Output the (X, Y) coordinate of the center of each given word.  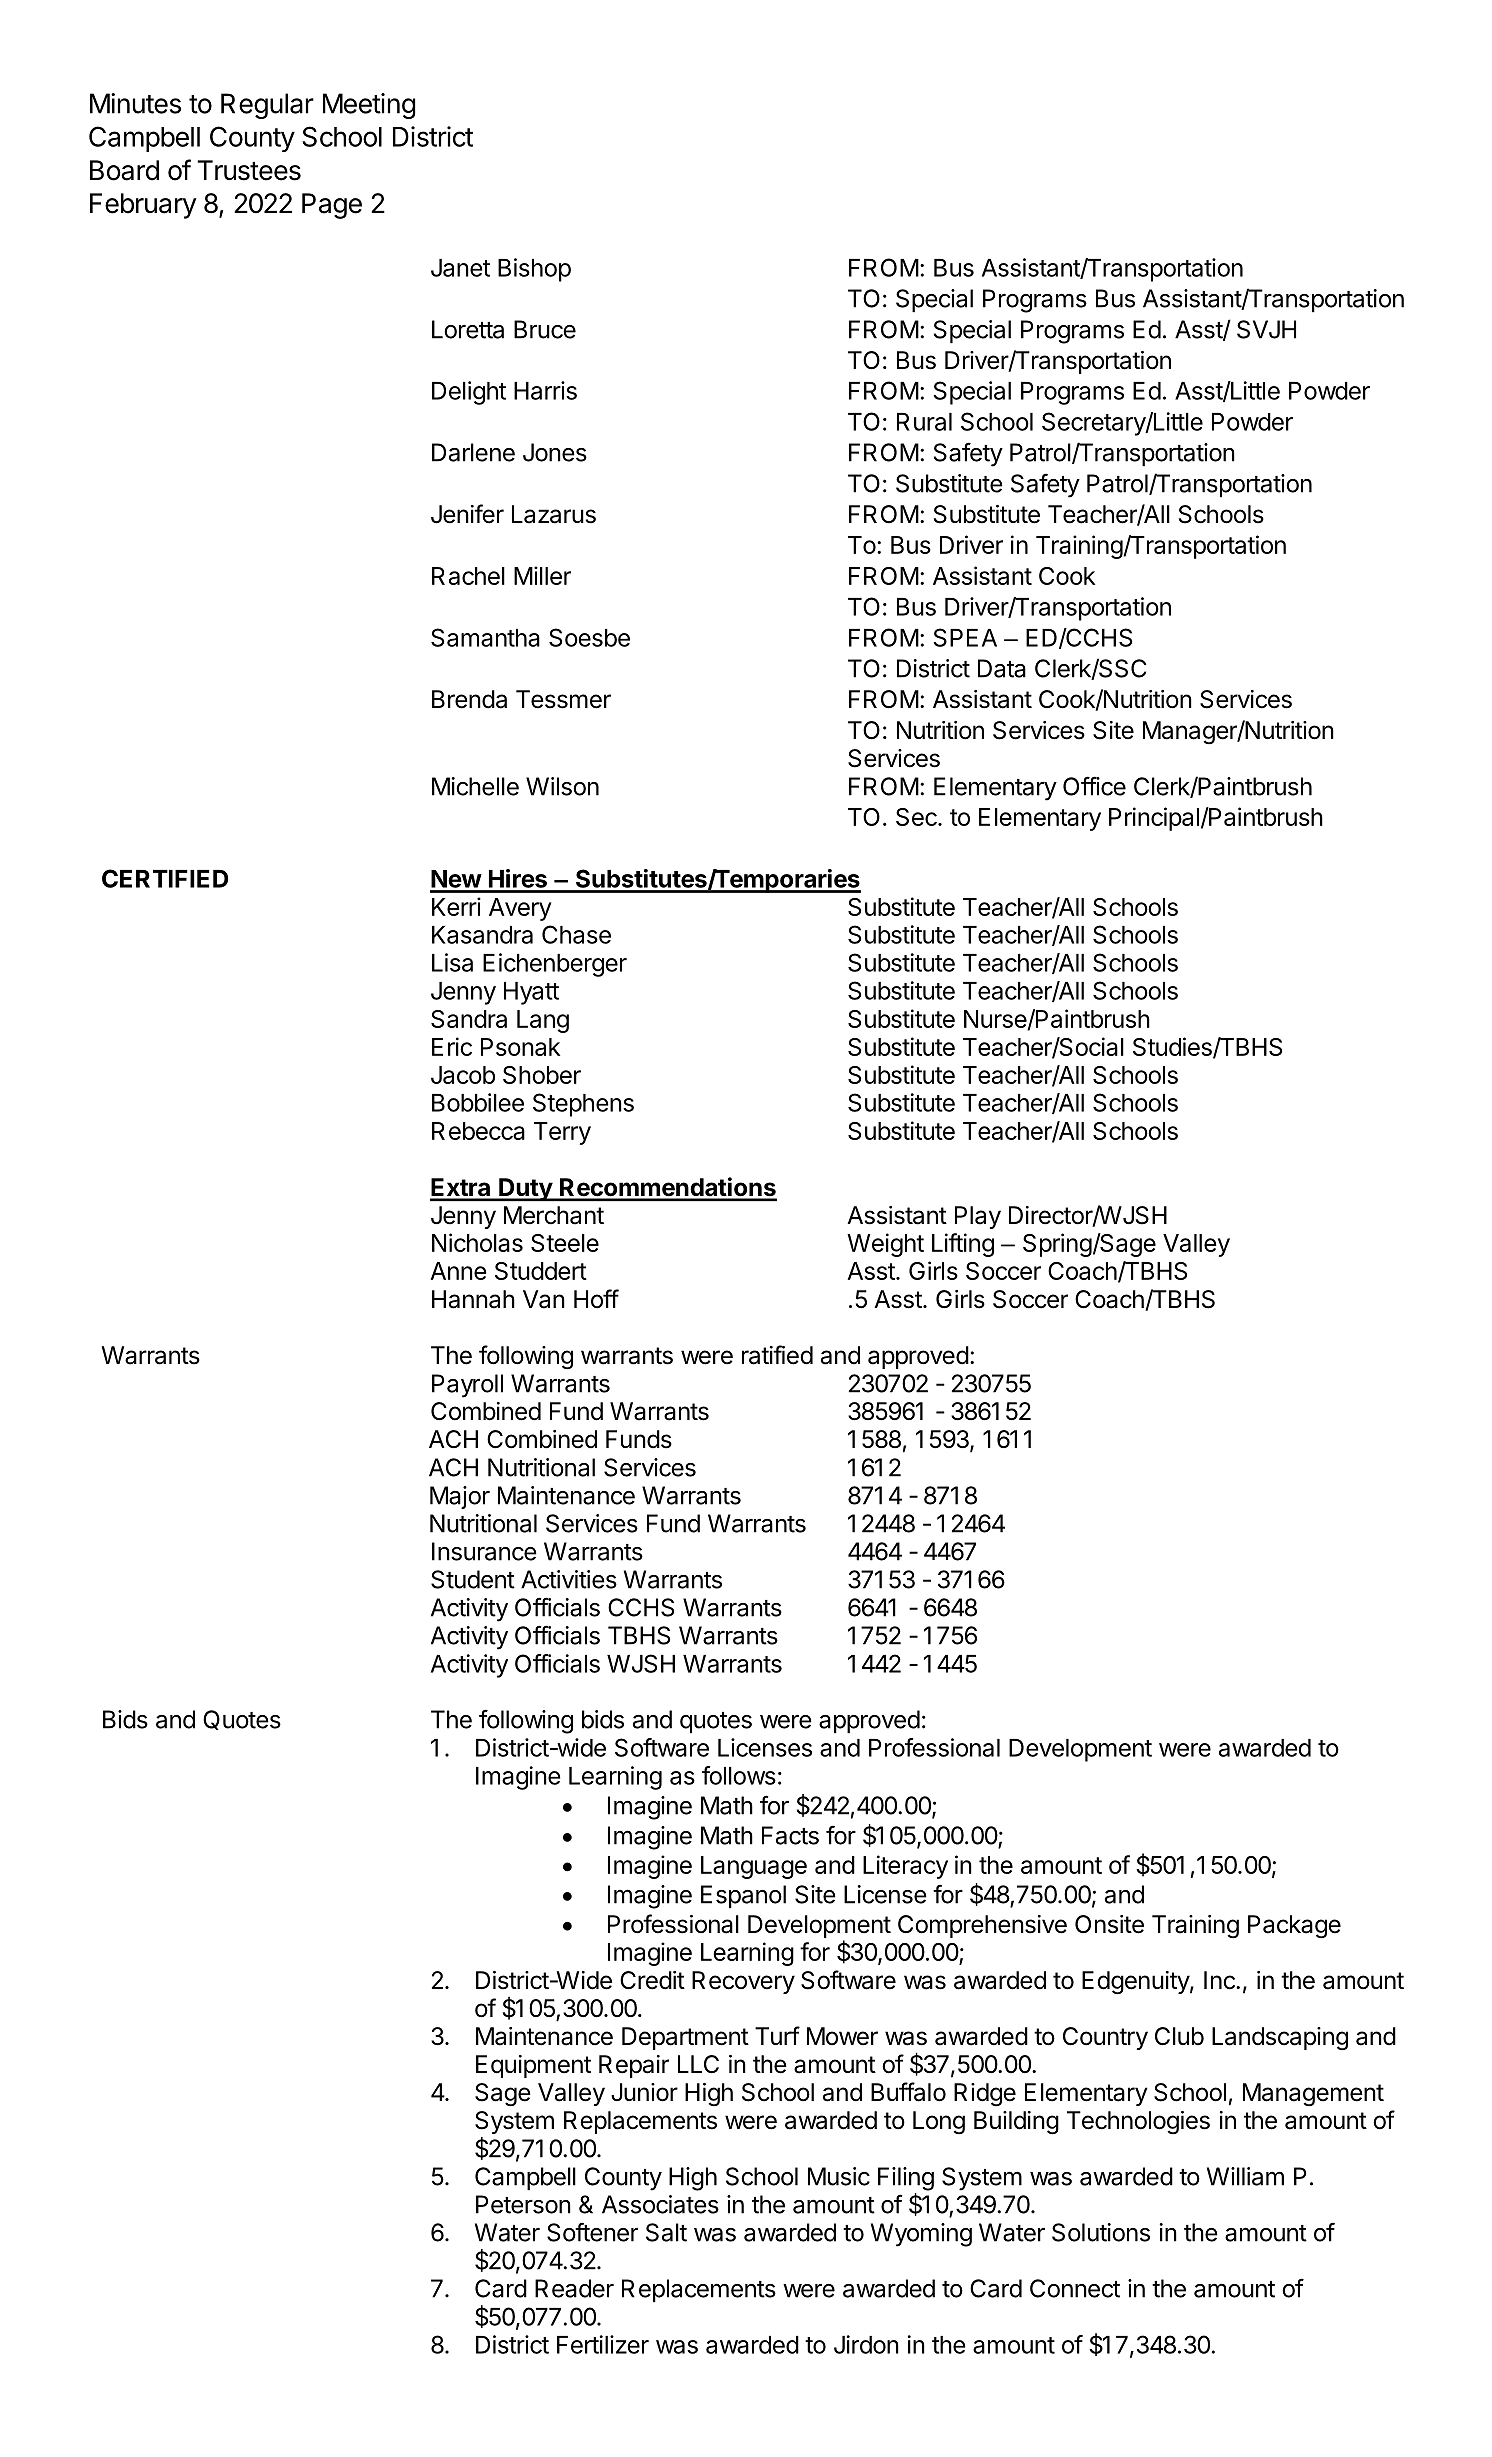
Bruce (545, 329)
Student (473, 1579)
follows (739, 1775)
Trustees (249, 170)
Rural (924, 422)
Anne (458, 1271)
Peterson (523, 2204)
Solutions (1101, 2232)
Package (1294, 1927)
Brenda (469, 699)
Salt (666, 2232)
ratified (777, 1355)
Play (978, 1217)
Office (1094, 786)
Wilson (562, 786)
